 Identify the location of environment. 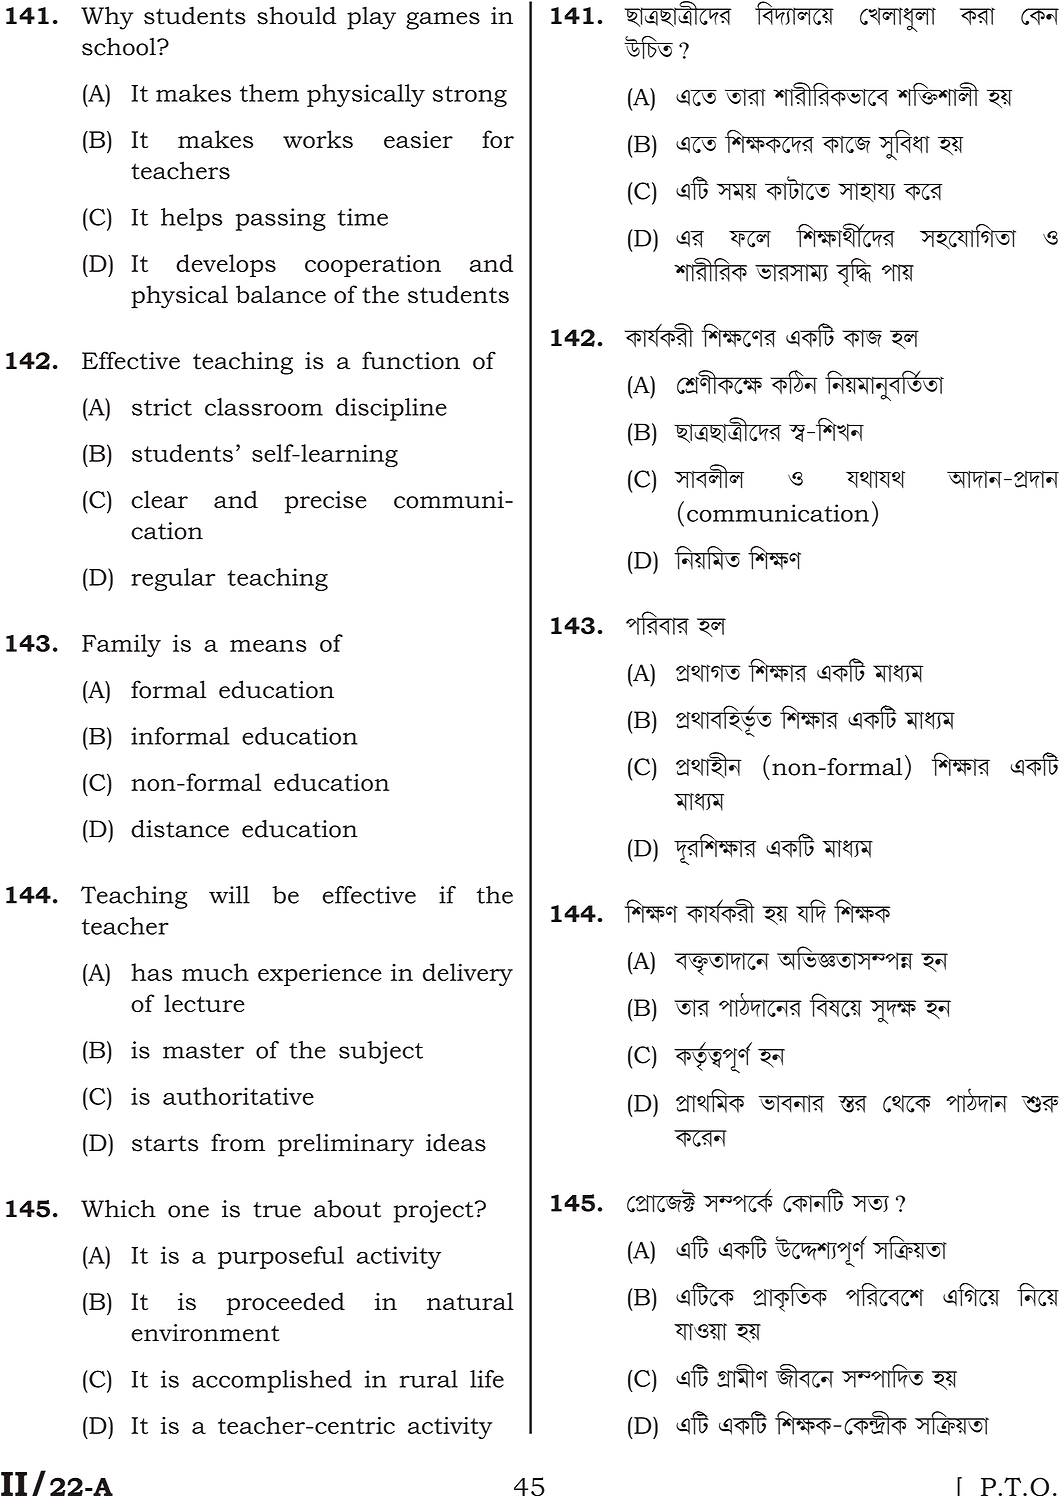
(205, 1333).
